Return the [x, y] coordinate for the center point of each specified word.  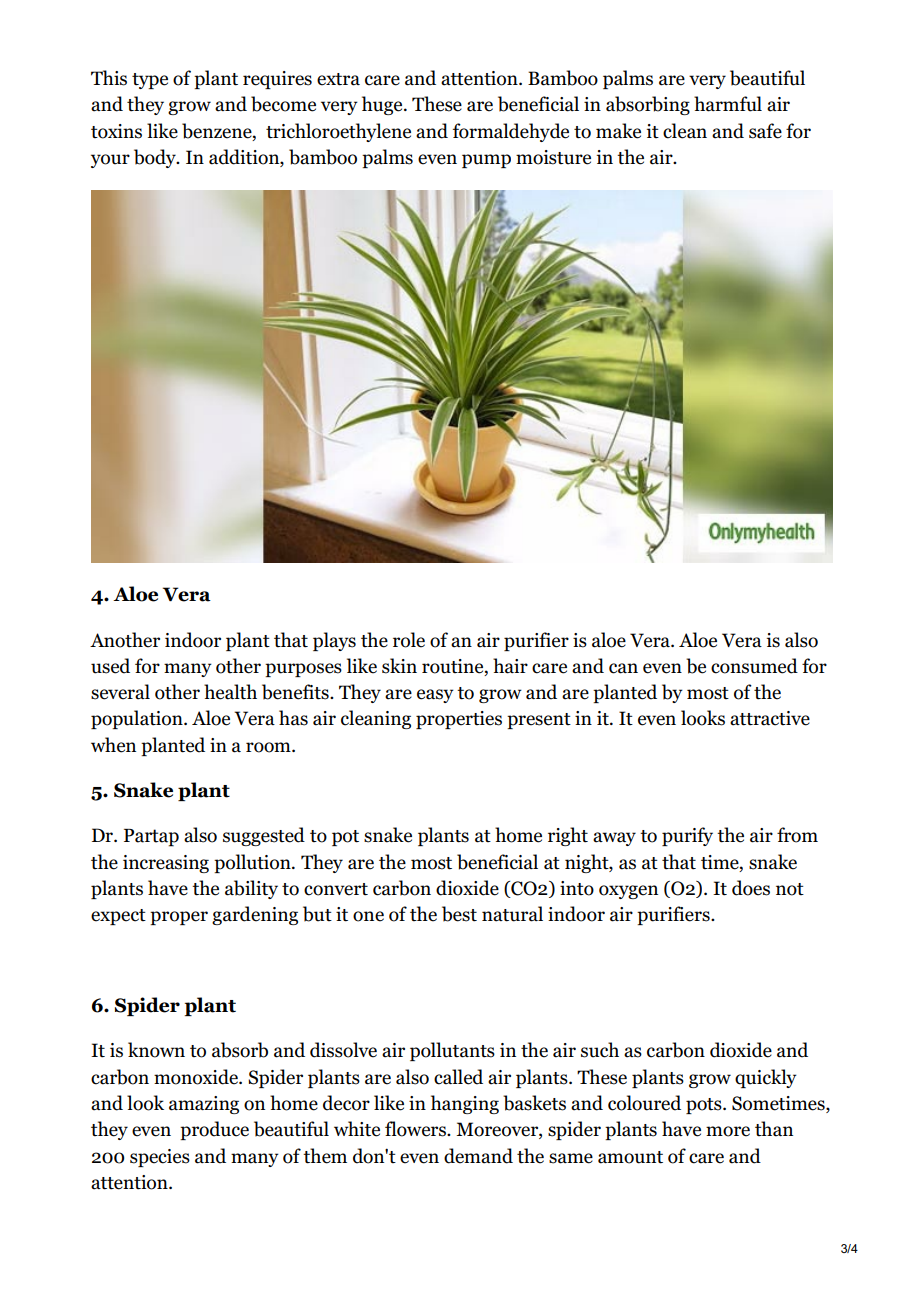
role [409, 640]
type [150, 81]
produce [214, 1130]
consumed [754, 666]
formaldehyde [511, 132]
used [110, 666]
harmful [728, 104]
